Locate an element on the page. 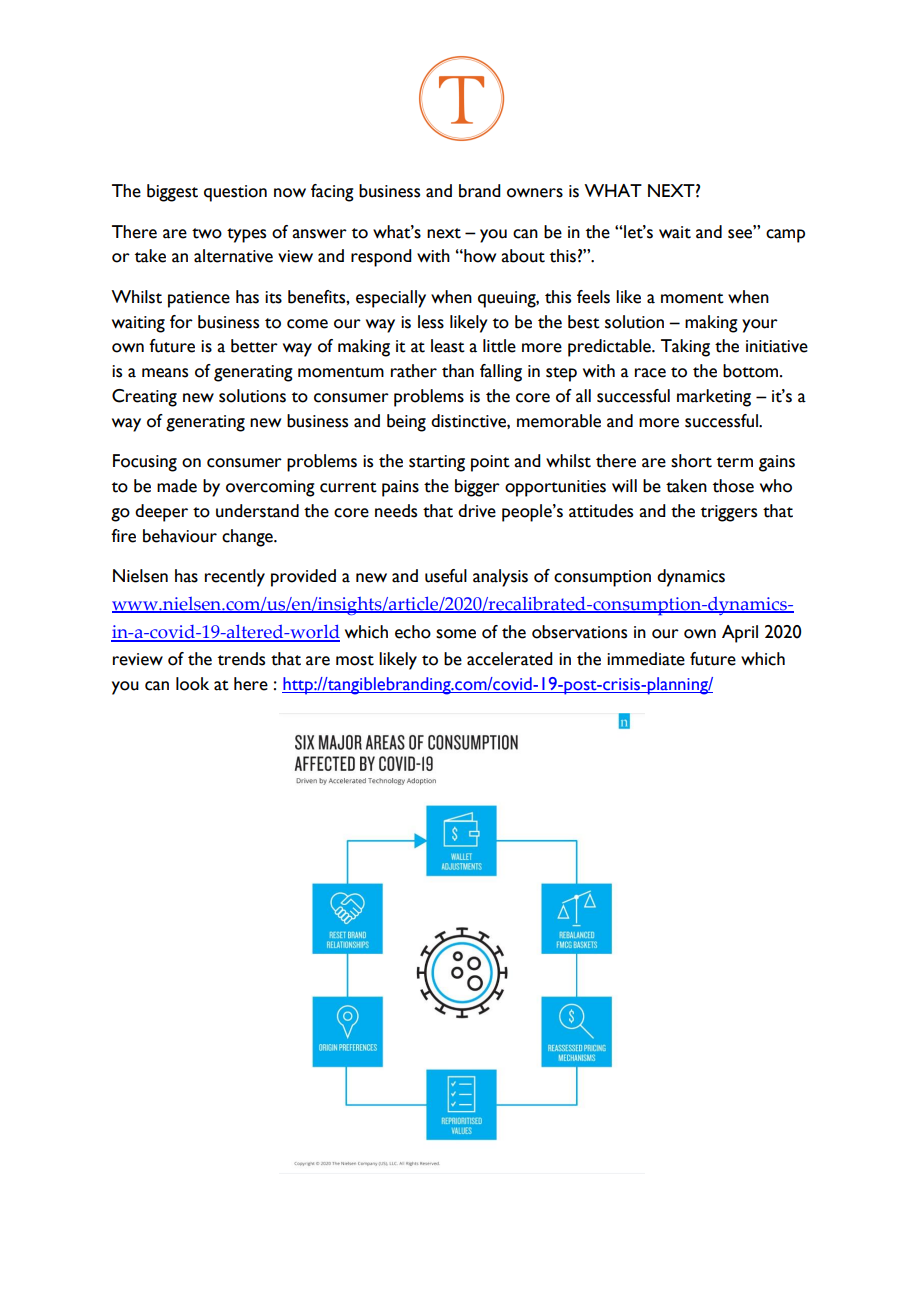  triggers is located at coordinates (729, 513).
